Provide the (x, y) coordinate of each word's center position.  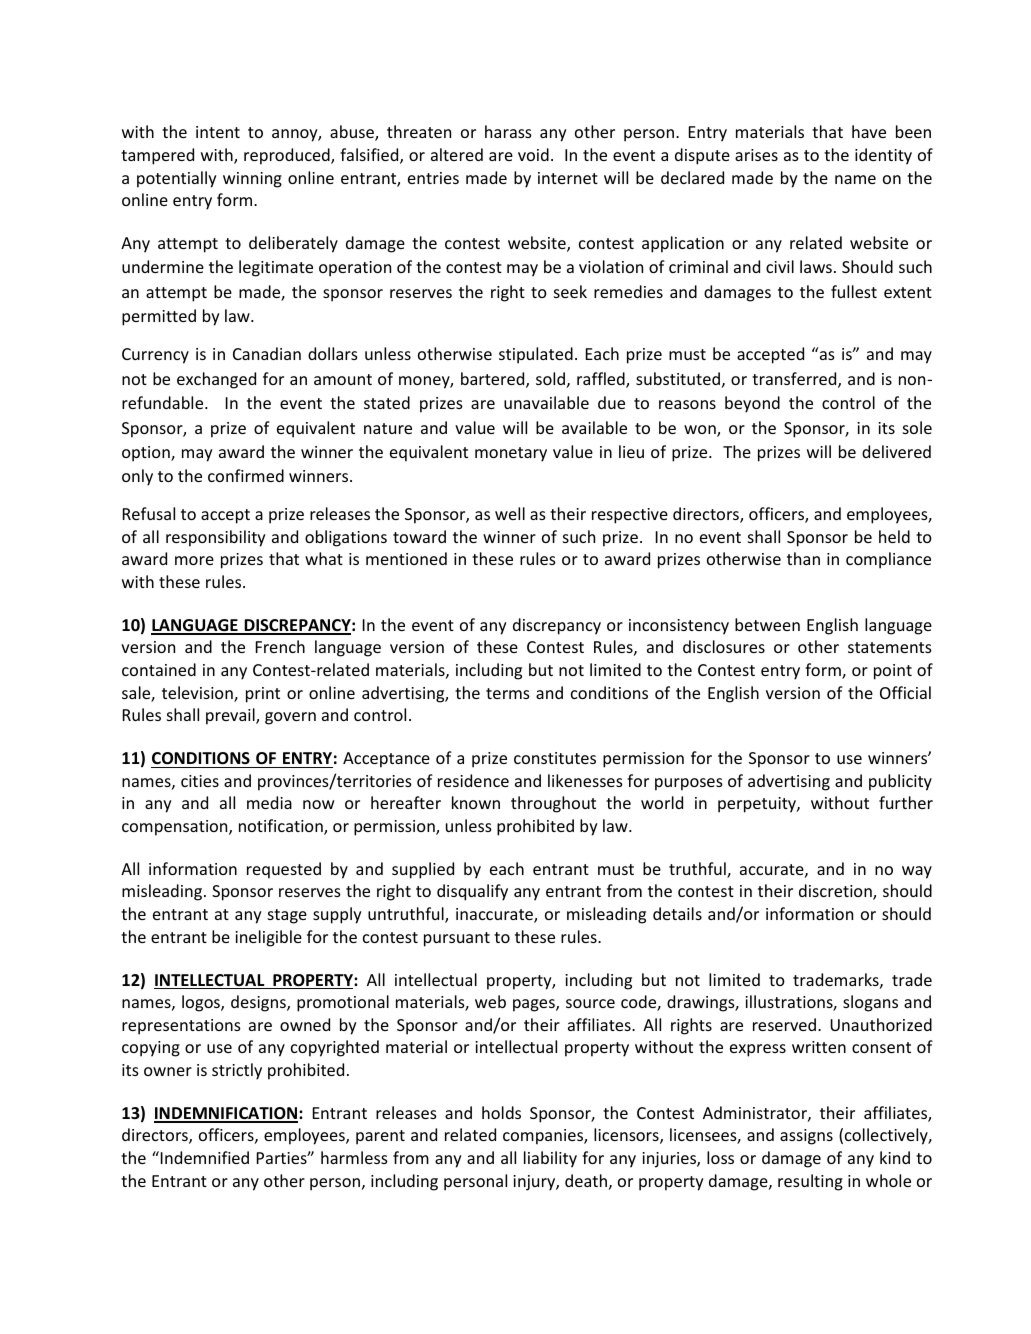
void (533, 154)
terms (508, 693)
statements (890, 647)
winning (252, 180)
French (280, 646)
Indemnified (205, 1157)
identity (883, 156)
